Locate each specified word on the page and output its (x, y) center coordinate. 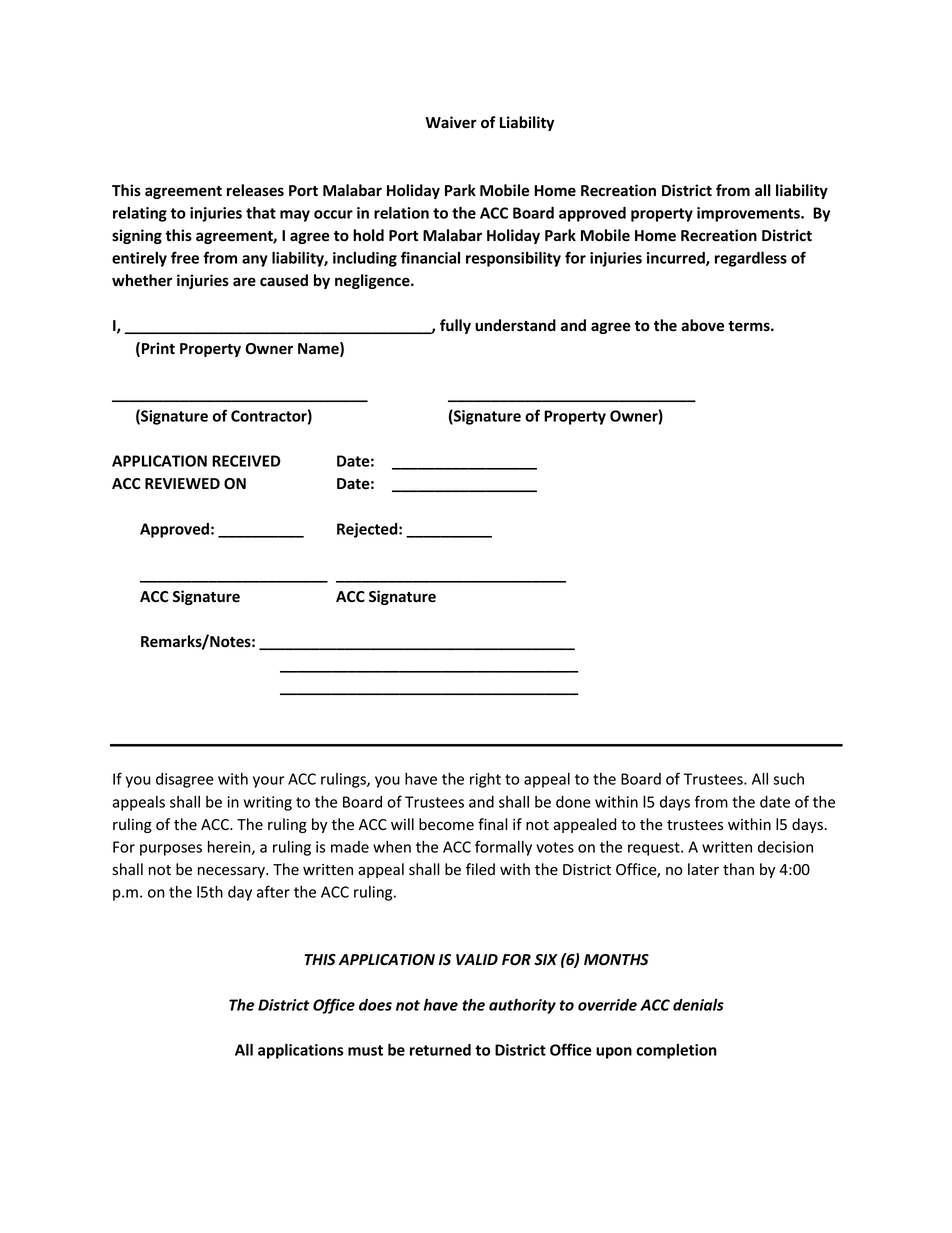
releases (255, 190)
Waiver (451, 122)
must (365, 1050)
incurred (677, 259)
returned (440, 1050)
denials (698, 1004)
